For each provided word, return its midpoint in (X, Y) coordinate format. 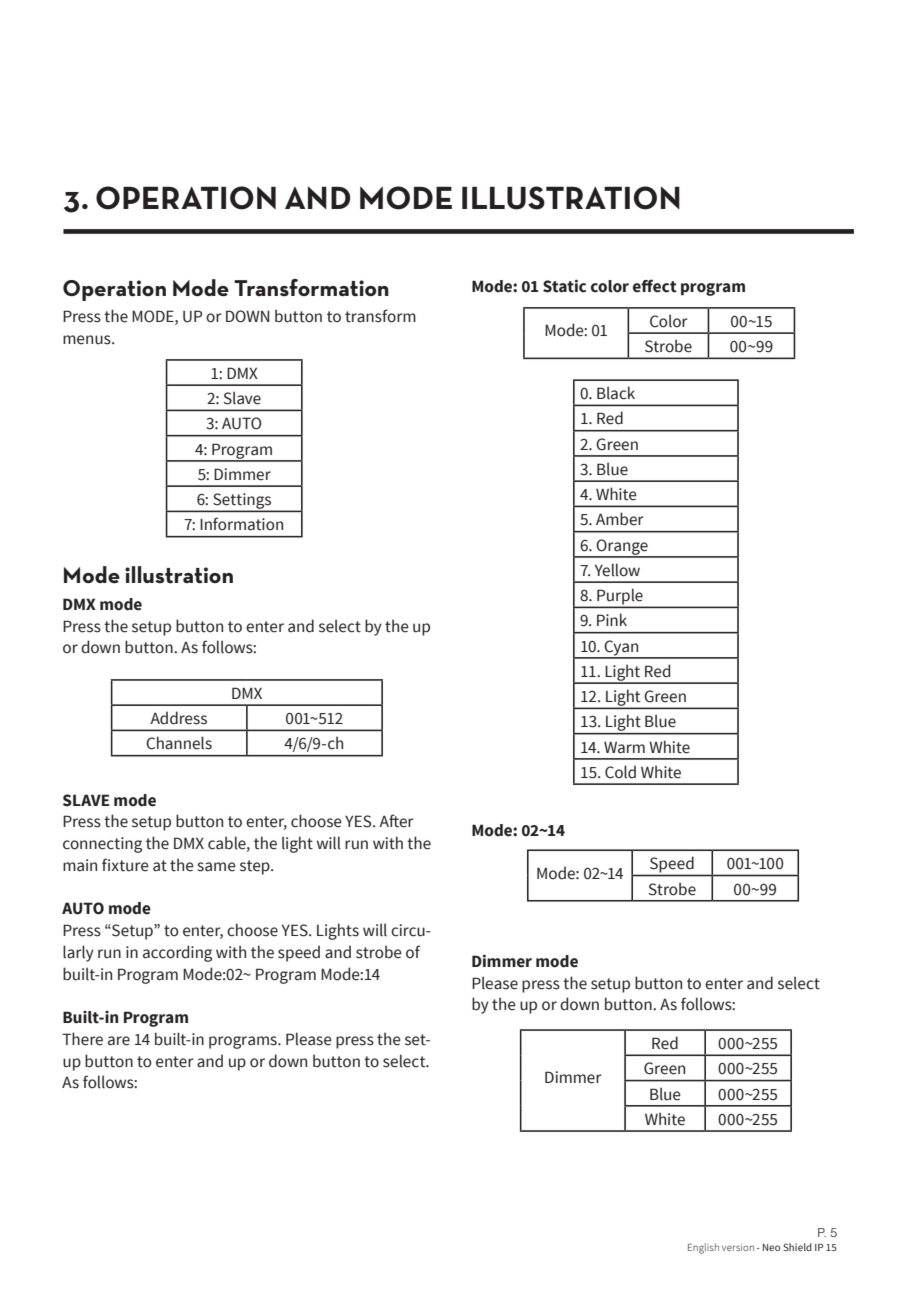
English (703, 1248)
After (396, 821)
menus (88, 340)
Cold (620, 772)
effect (655, 286)
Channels (179, 743)
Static (564, 286)
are (119, 1041)
